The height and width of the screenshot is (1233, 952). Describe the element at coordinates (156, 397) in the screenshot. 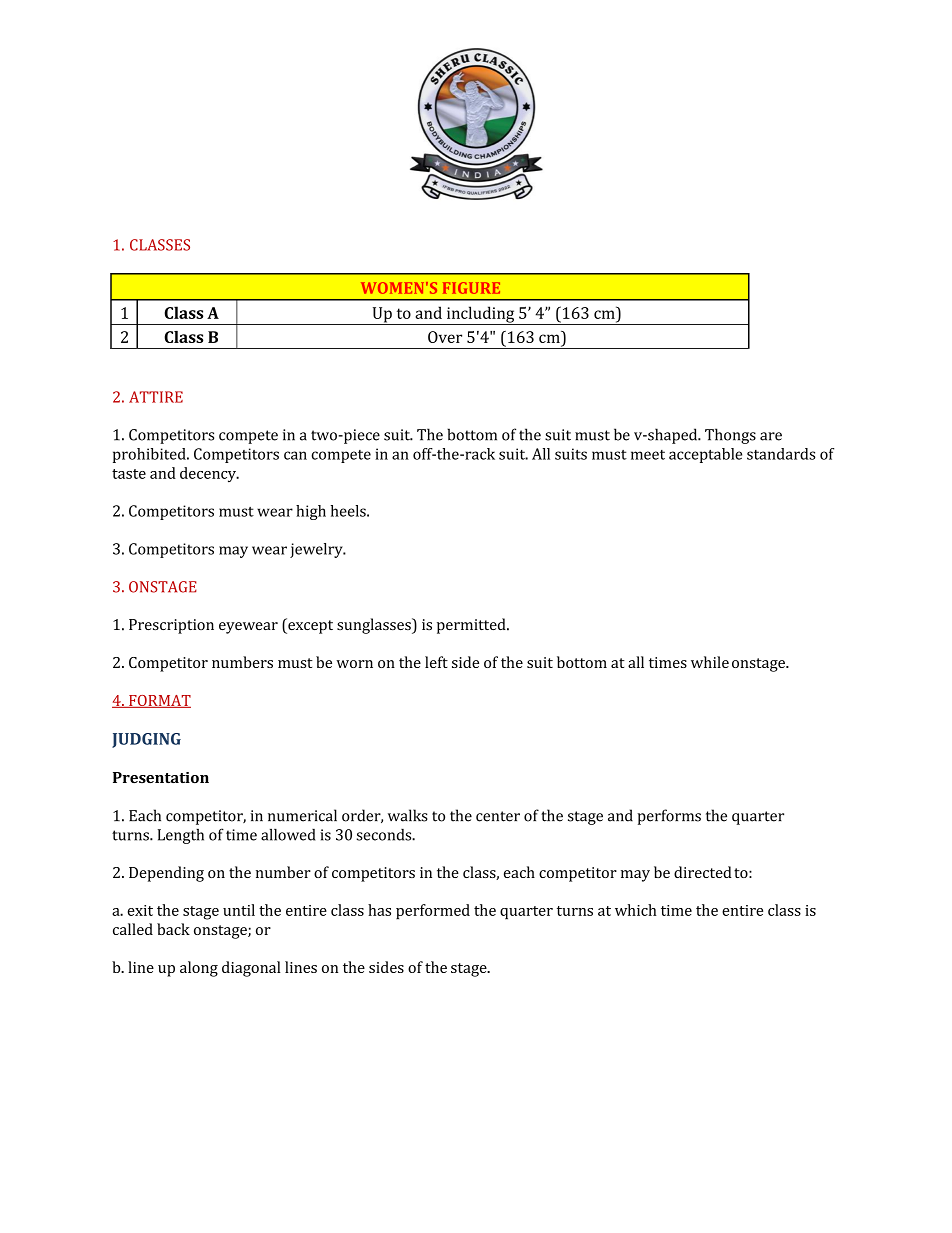

I see `ATTIRE` at that location.
